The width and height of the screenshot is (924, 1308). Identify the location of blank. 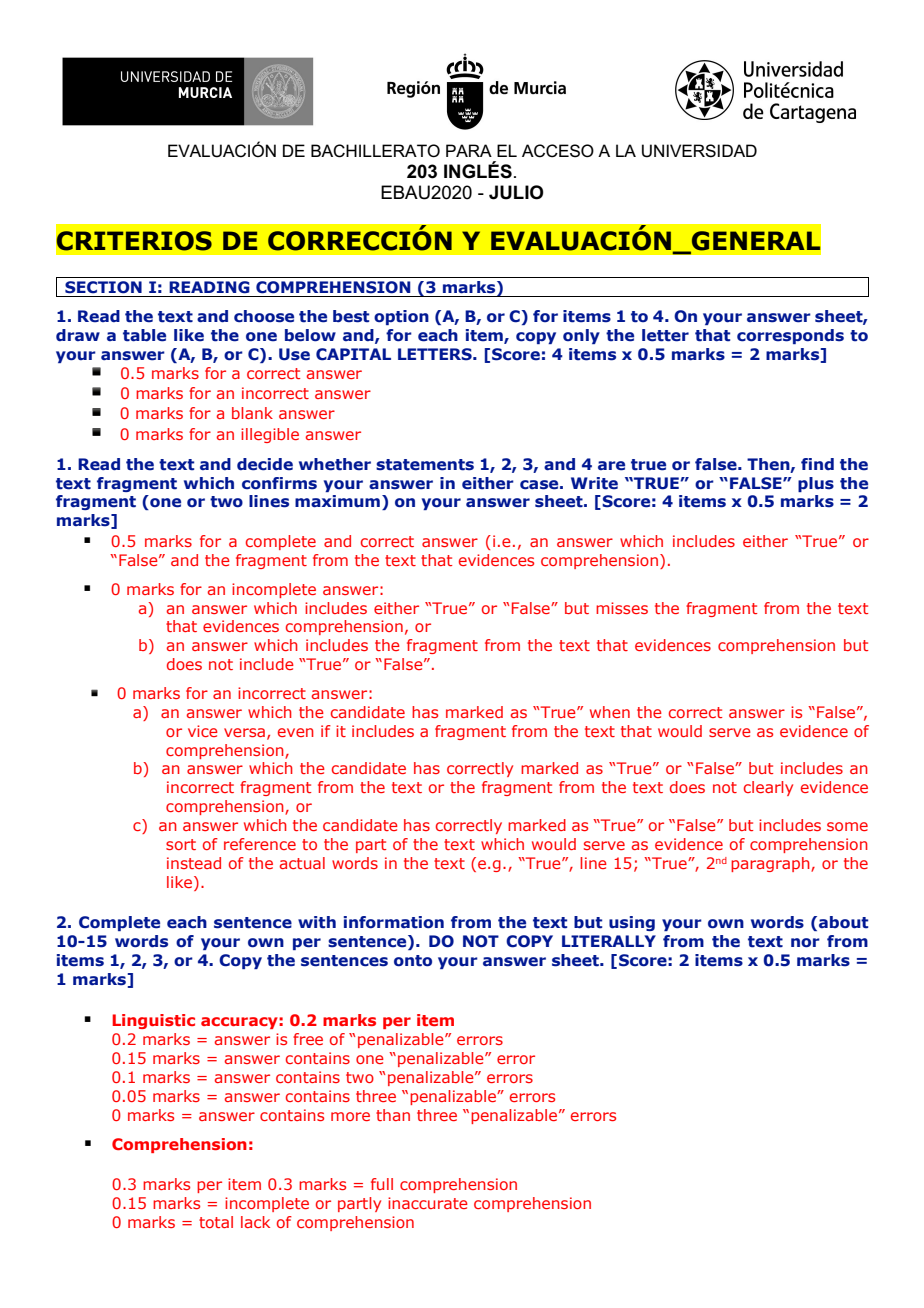
(252, 413).
